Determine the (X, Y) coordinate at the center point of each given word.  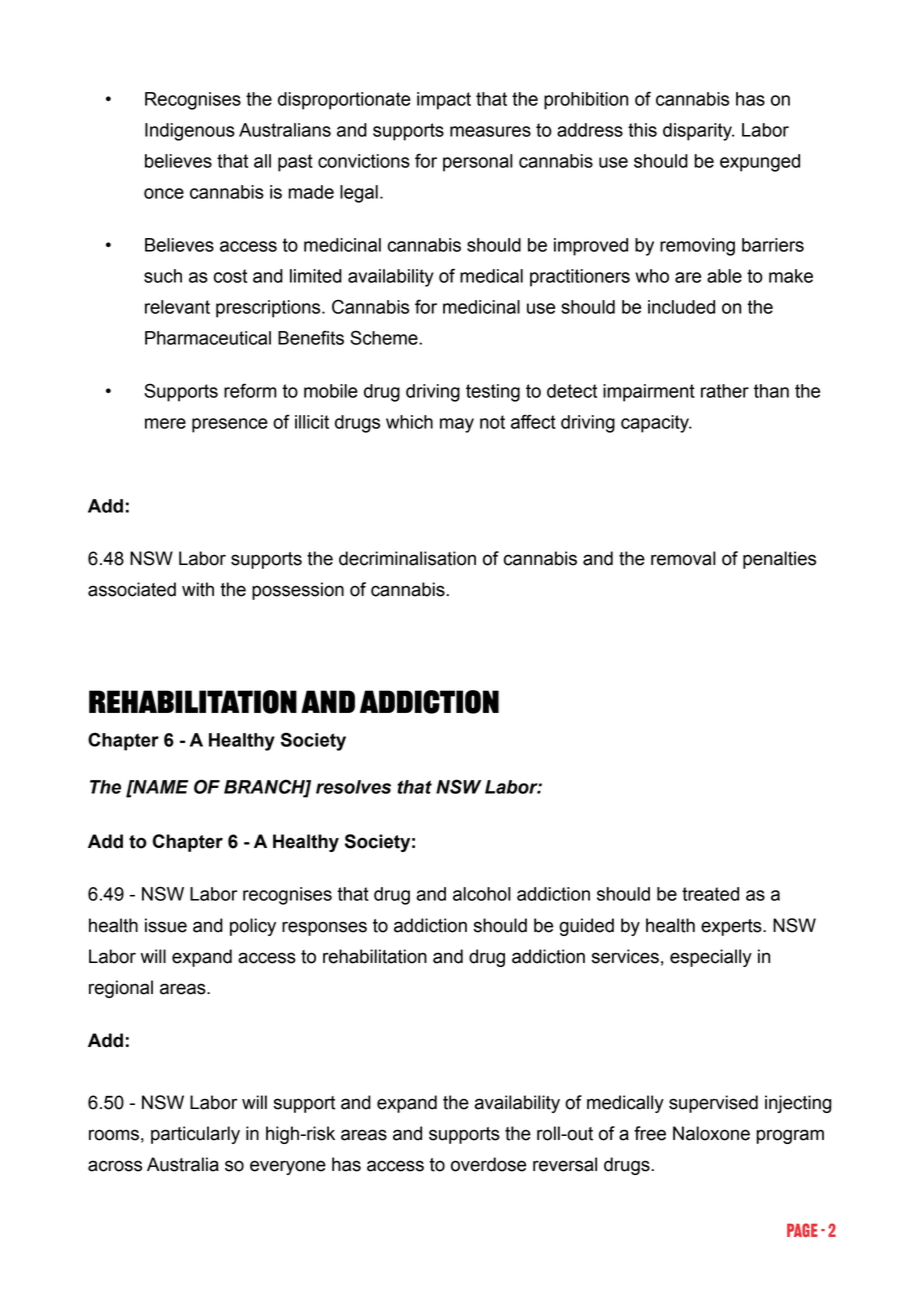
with (198, 589)
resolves (353, 787)
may (457, 425)
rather (725, 391)
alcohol (482, 894)
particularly (195, 1135)
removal (683, 558)
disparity (698, 132)
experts (732, 927)
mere (165, 423)
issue (166, 925)
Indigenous (190, 132)
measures (490, 131)
